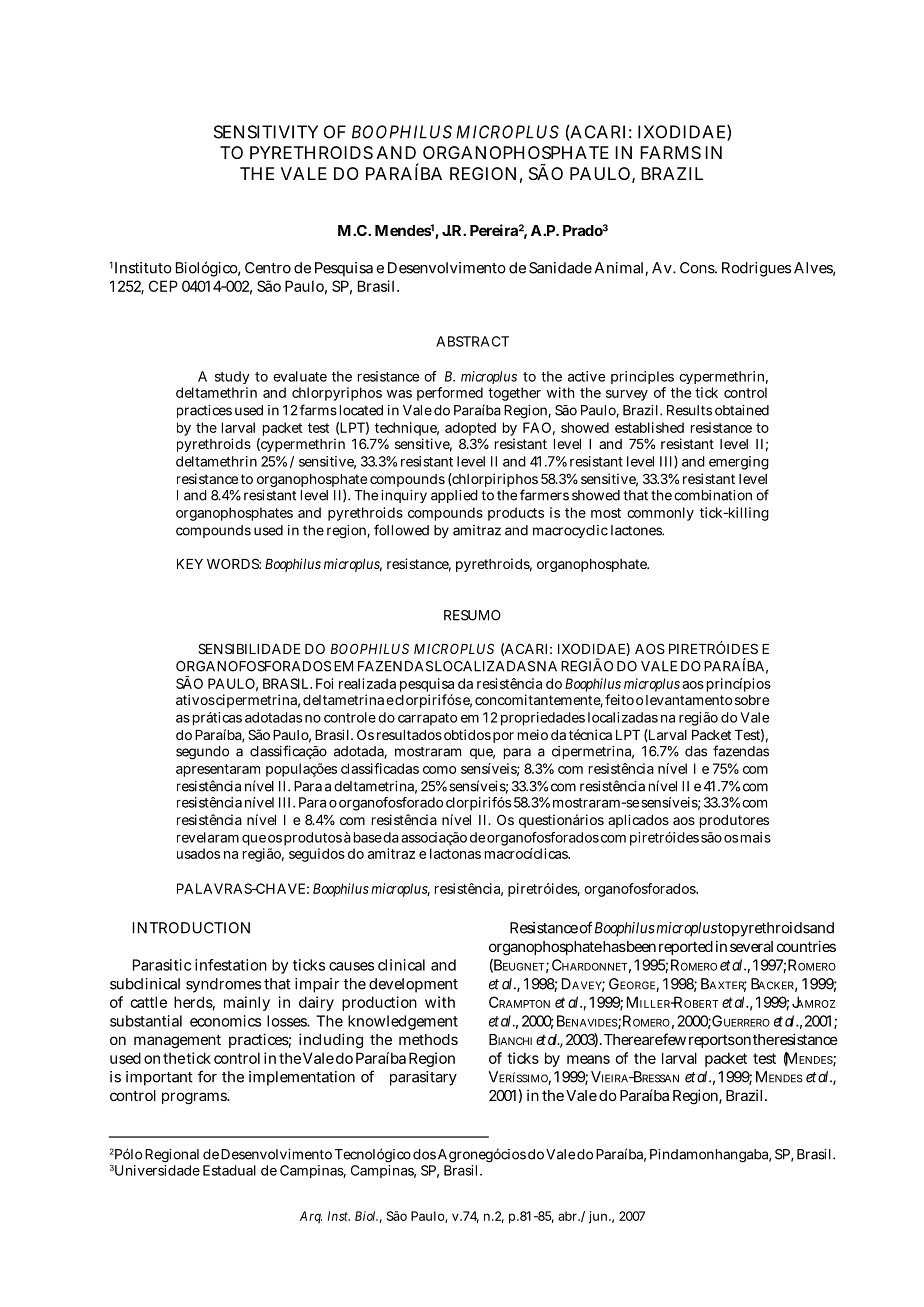 This screenshot has width=924, height=1307. What do you see at coordinates (752, 700) in the screenshot?
I see `sobre` at bounding box center [752, 700].
